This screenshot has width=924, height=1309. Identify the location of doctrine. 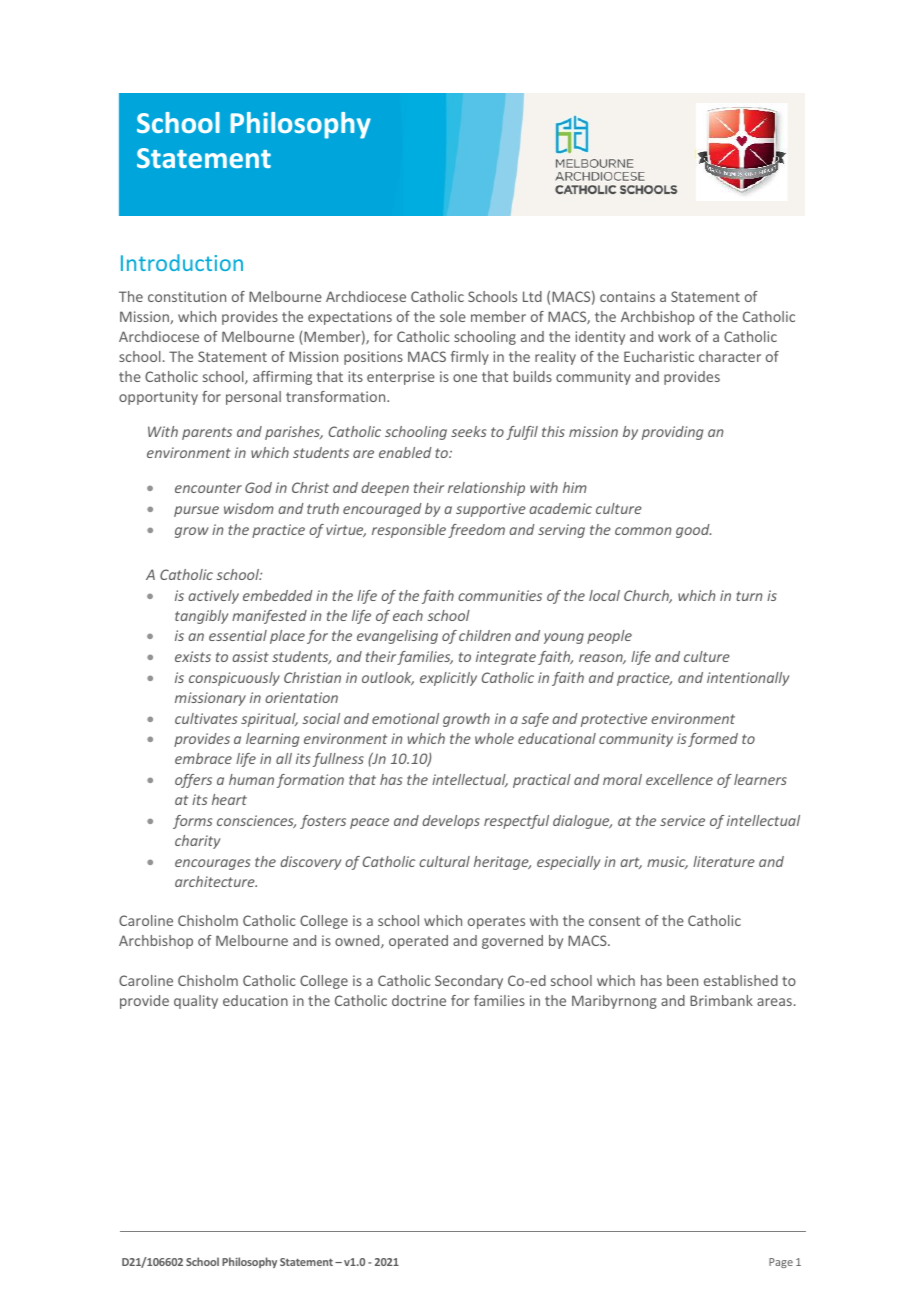
(419, 1000).
